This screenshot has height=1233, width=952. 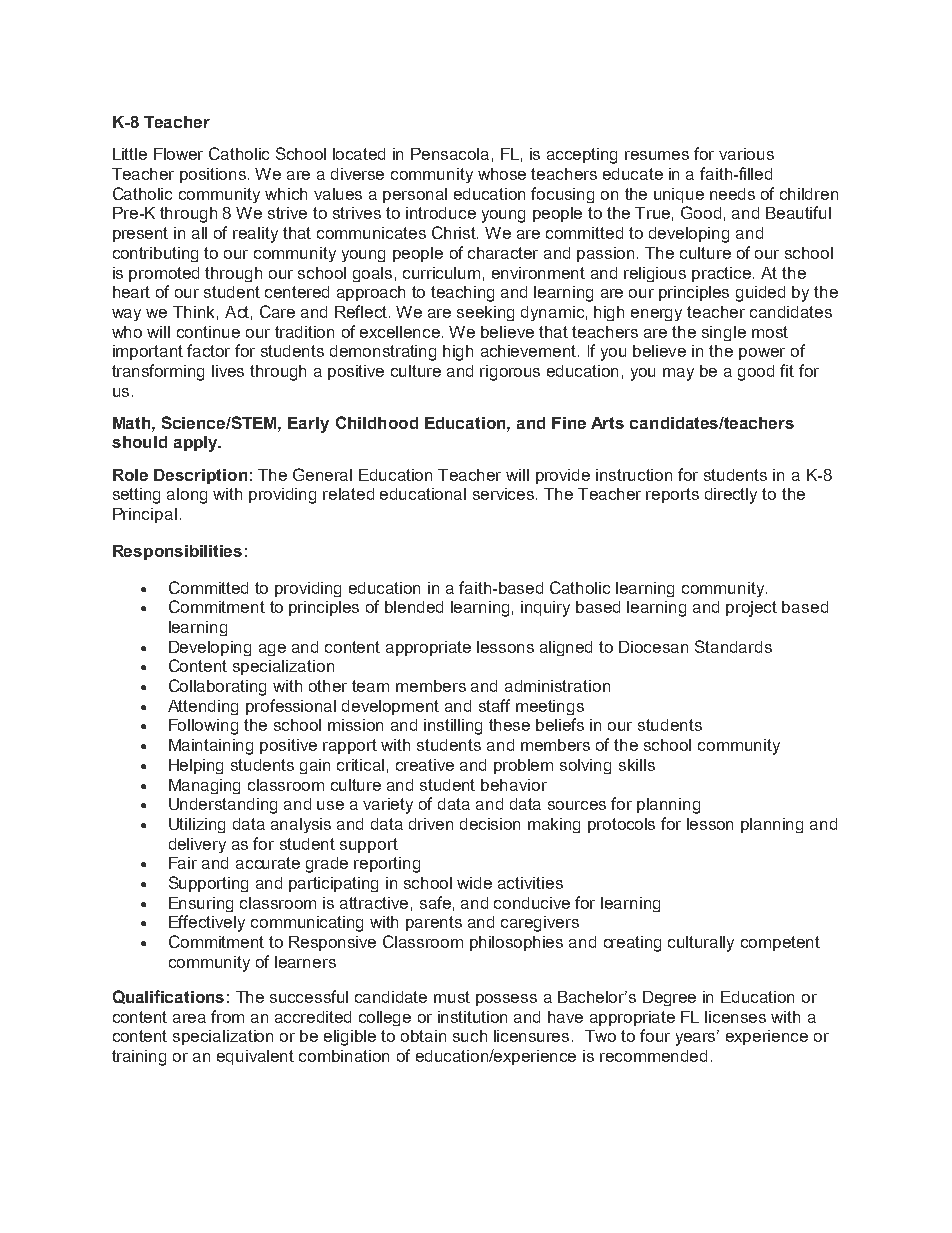 I want to click on area, so click(x=189, y=1018).
